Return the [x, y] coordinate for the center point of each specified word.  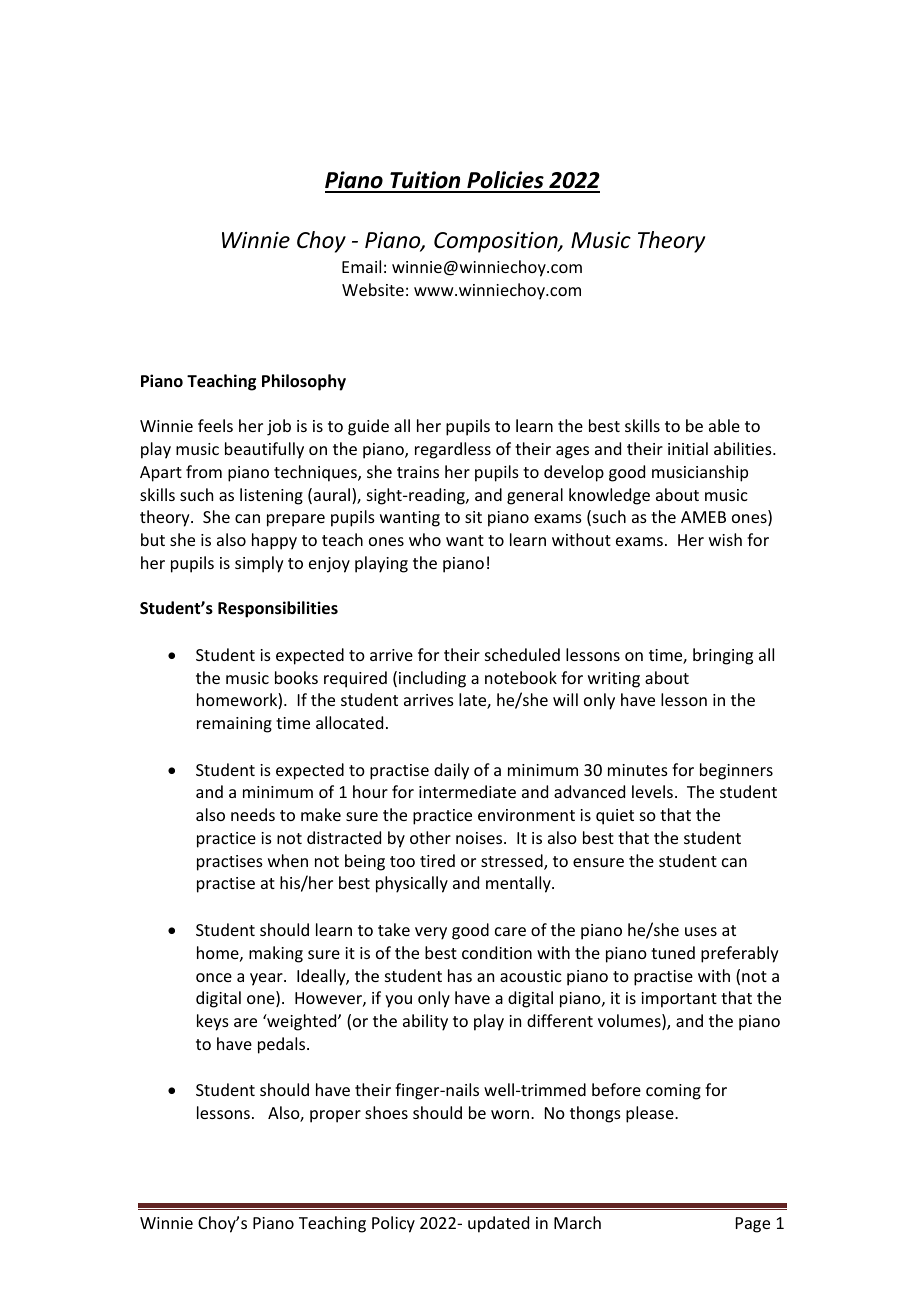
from [204, 471]
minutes [638, 770]
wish [725, 539]
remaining [234, 725]
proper [335, 1116]
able [724, 425]
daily [451, 771]
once [214, 977]
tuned [673, 952]
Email [361, 266]
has [460, 975]
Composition [497, 242]
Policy [393, 1224]
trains [418, 472]
